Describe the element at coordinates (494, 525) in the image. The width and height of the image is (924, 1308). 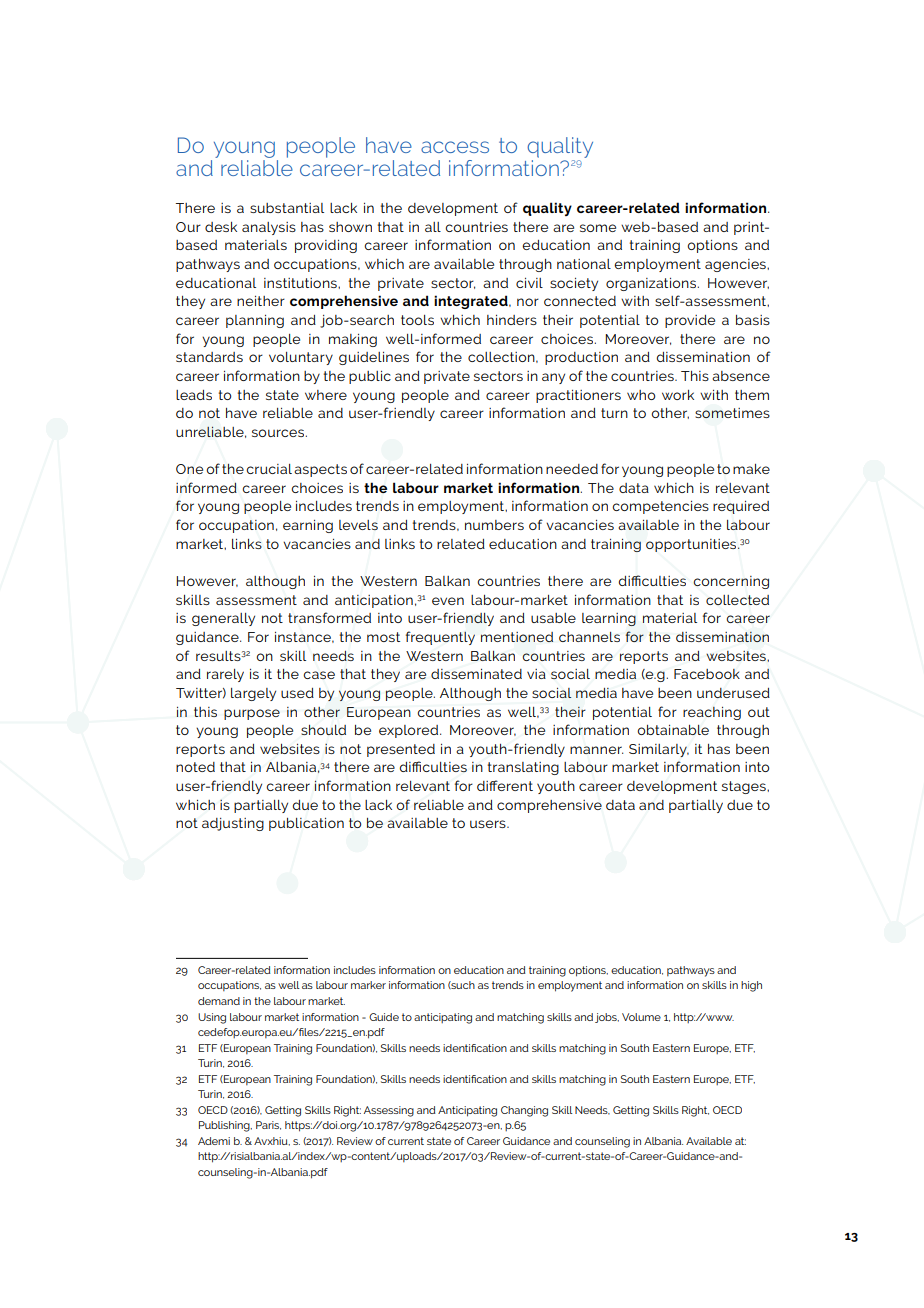
I see `numbers` at that location.
